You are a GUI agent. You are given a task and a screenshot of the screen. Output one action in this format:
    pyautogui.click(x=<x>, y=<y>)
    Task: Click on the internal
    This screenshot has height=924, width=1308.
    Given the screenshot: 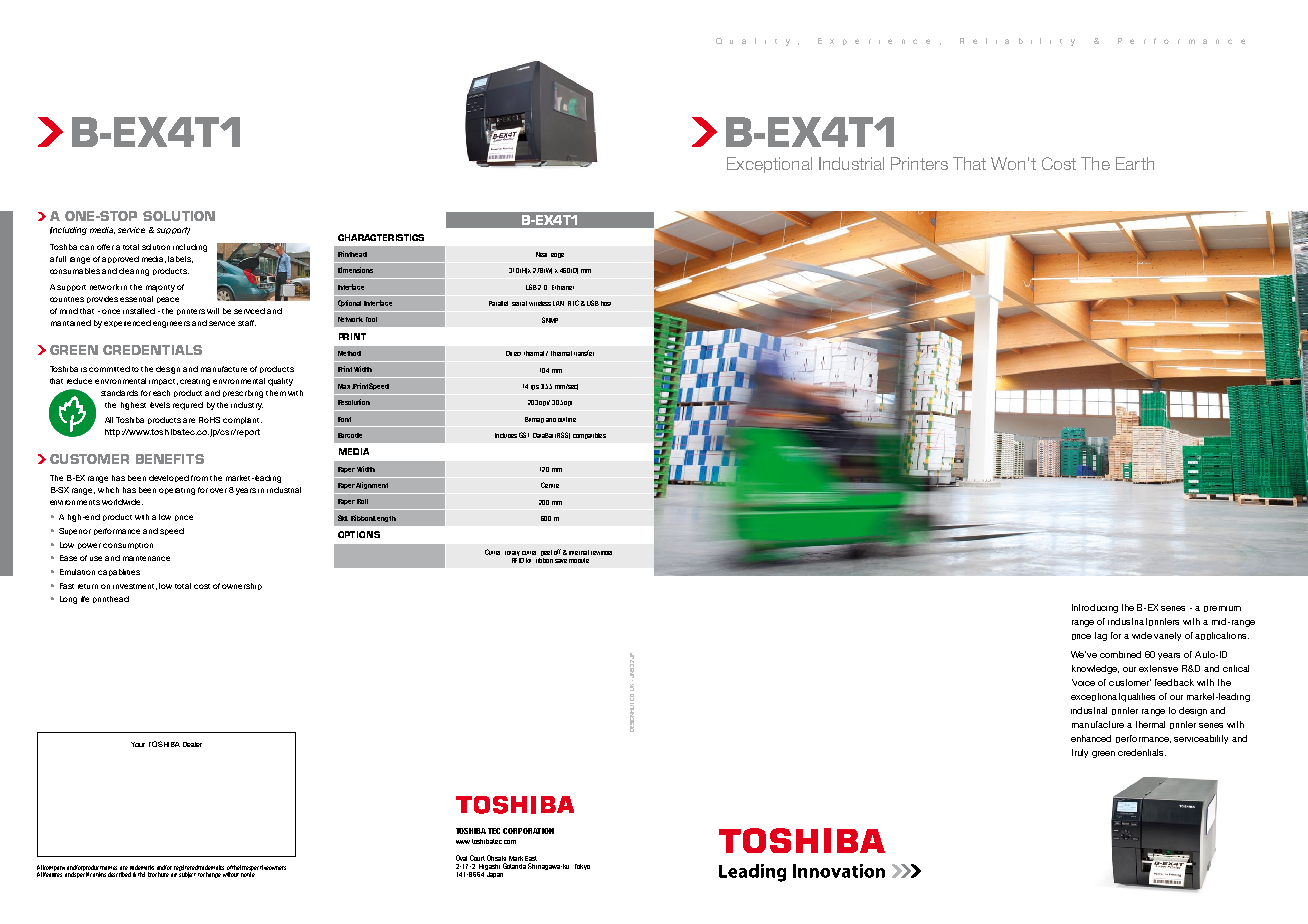 What is the action you would take?
    pyautogui.click(x=579, y=552)
